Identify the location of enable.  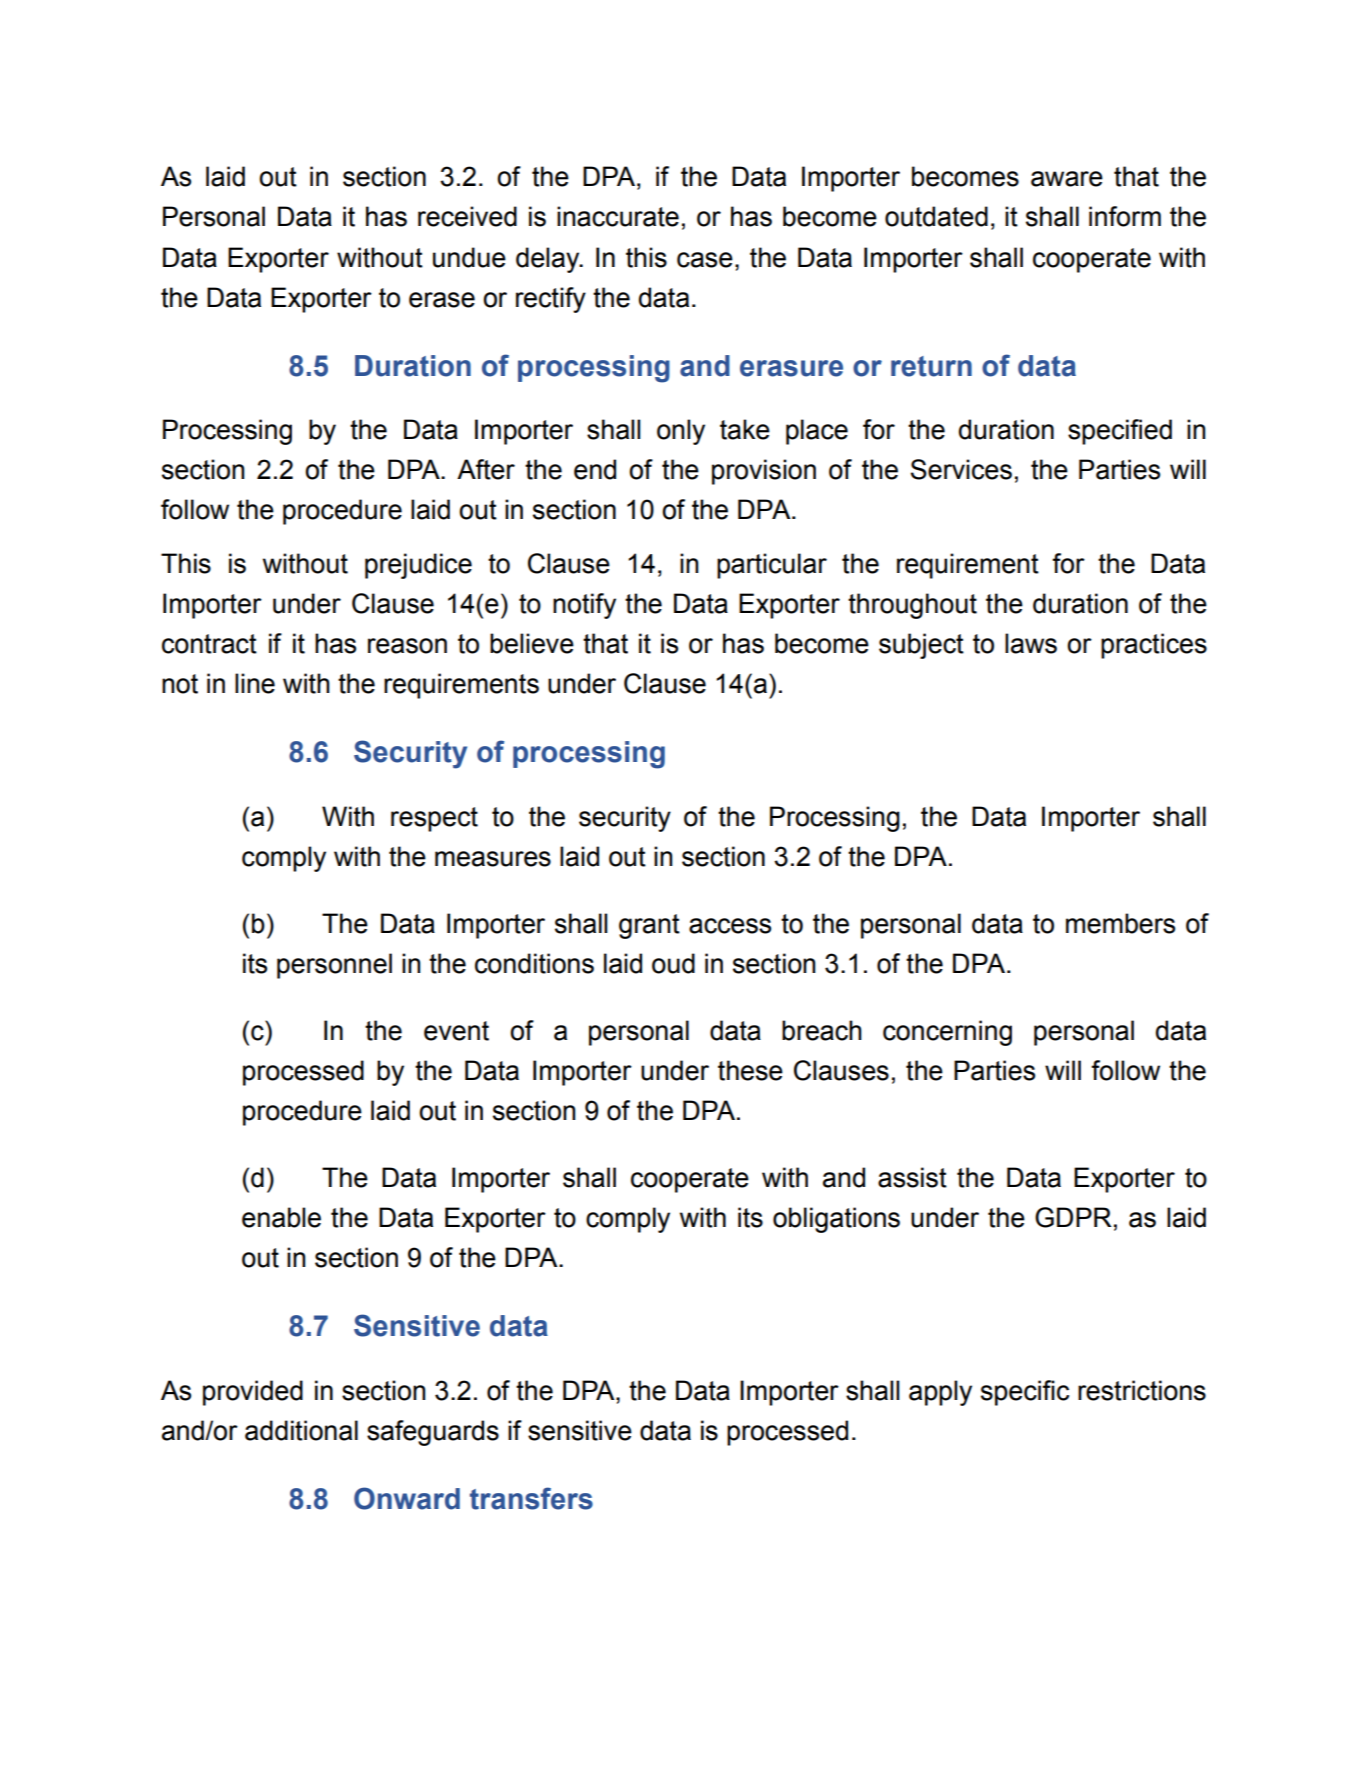
(281, 1217).
